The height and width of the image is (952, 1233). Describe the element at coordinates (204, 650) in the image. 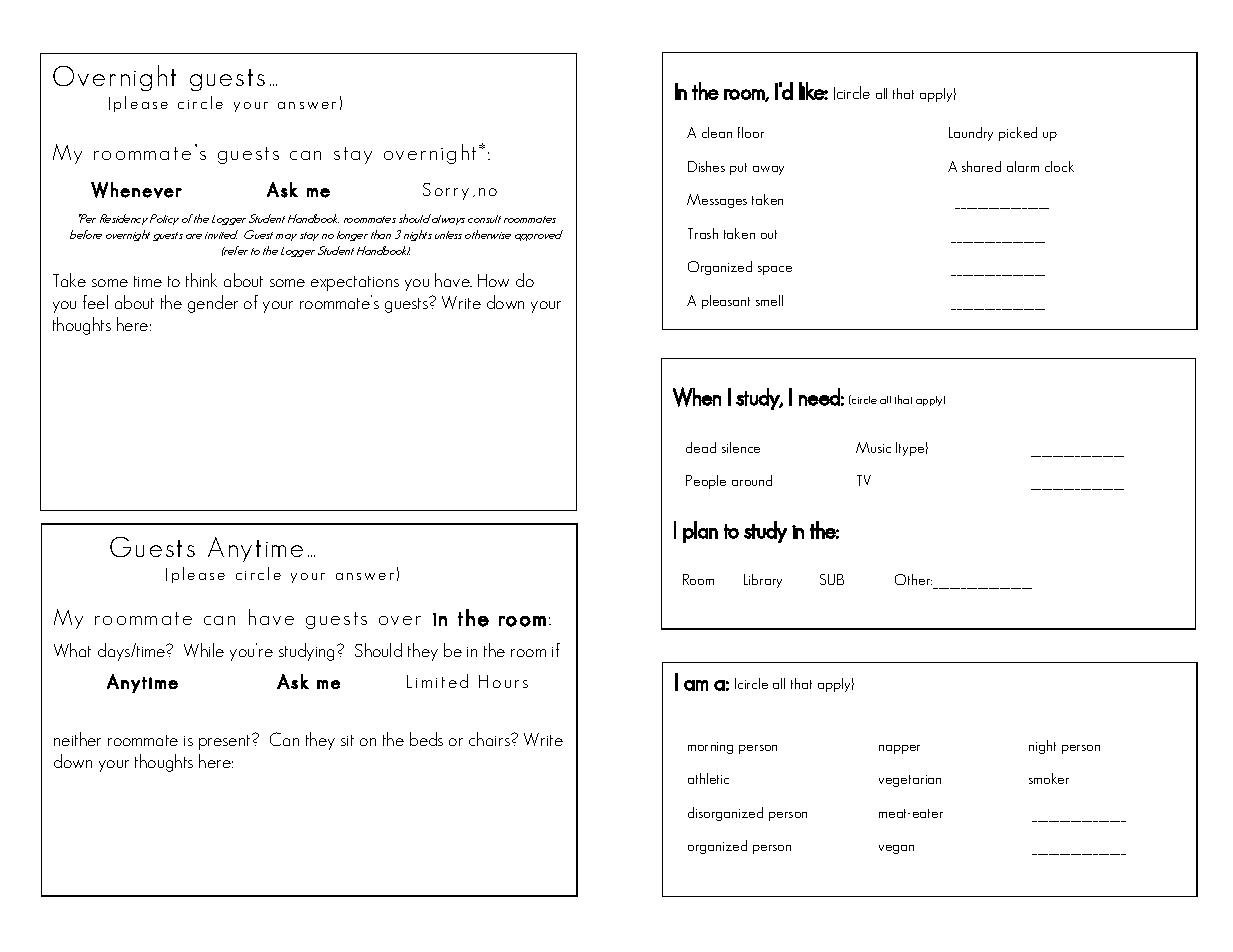

I see `While` at that location.
